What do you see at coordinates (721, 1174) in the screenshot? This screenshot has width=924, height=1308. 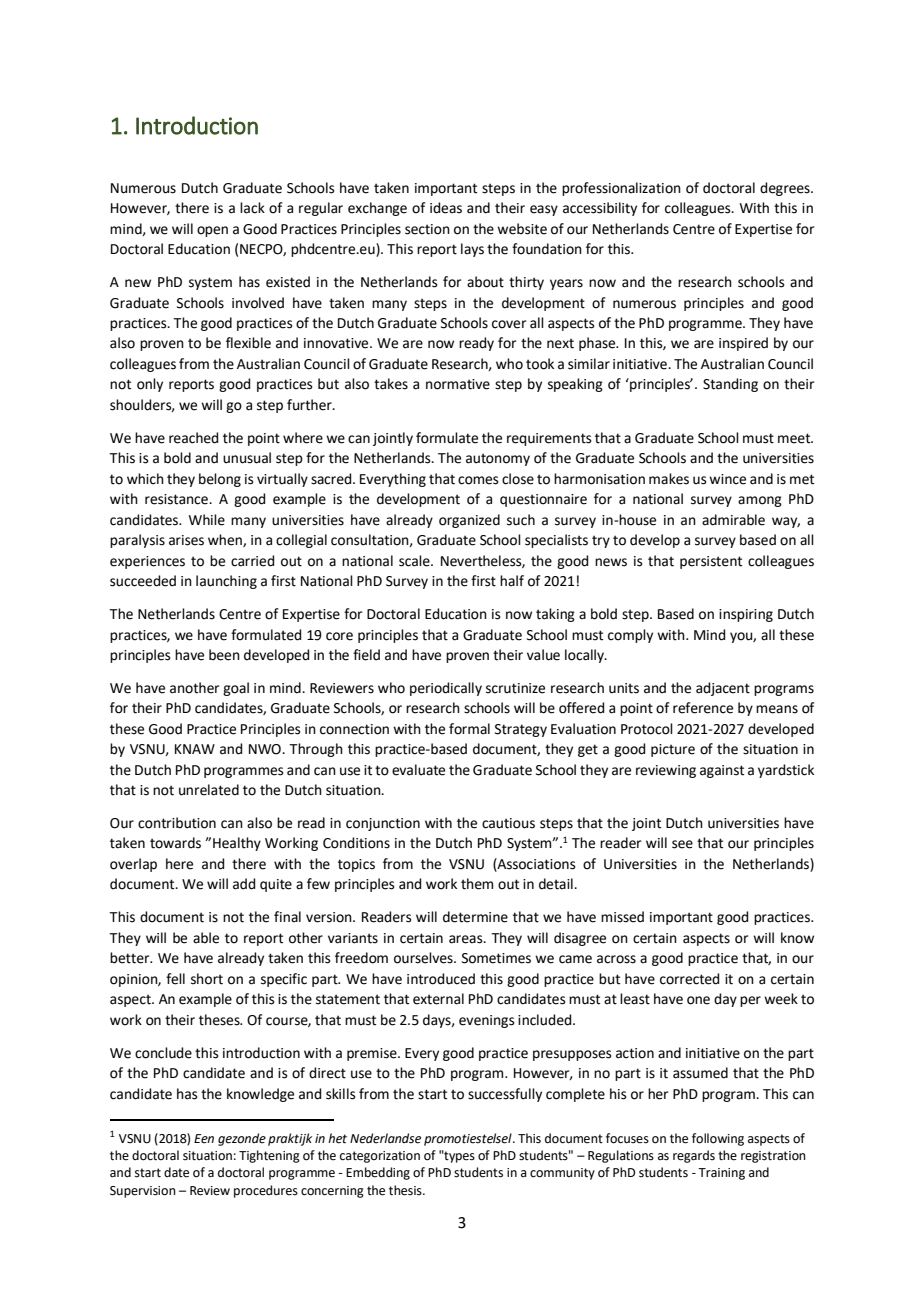 I see `Training` at bounding box center [721, 1174].
